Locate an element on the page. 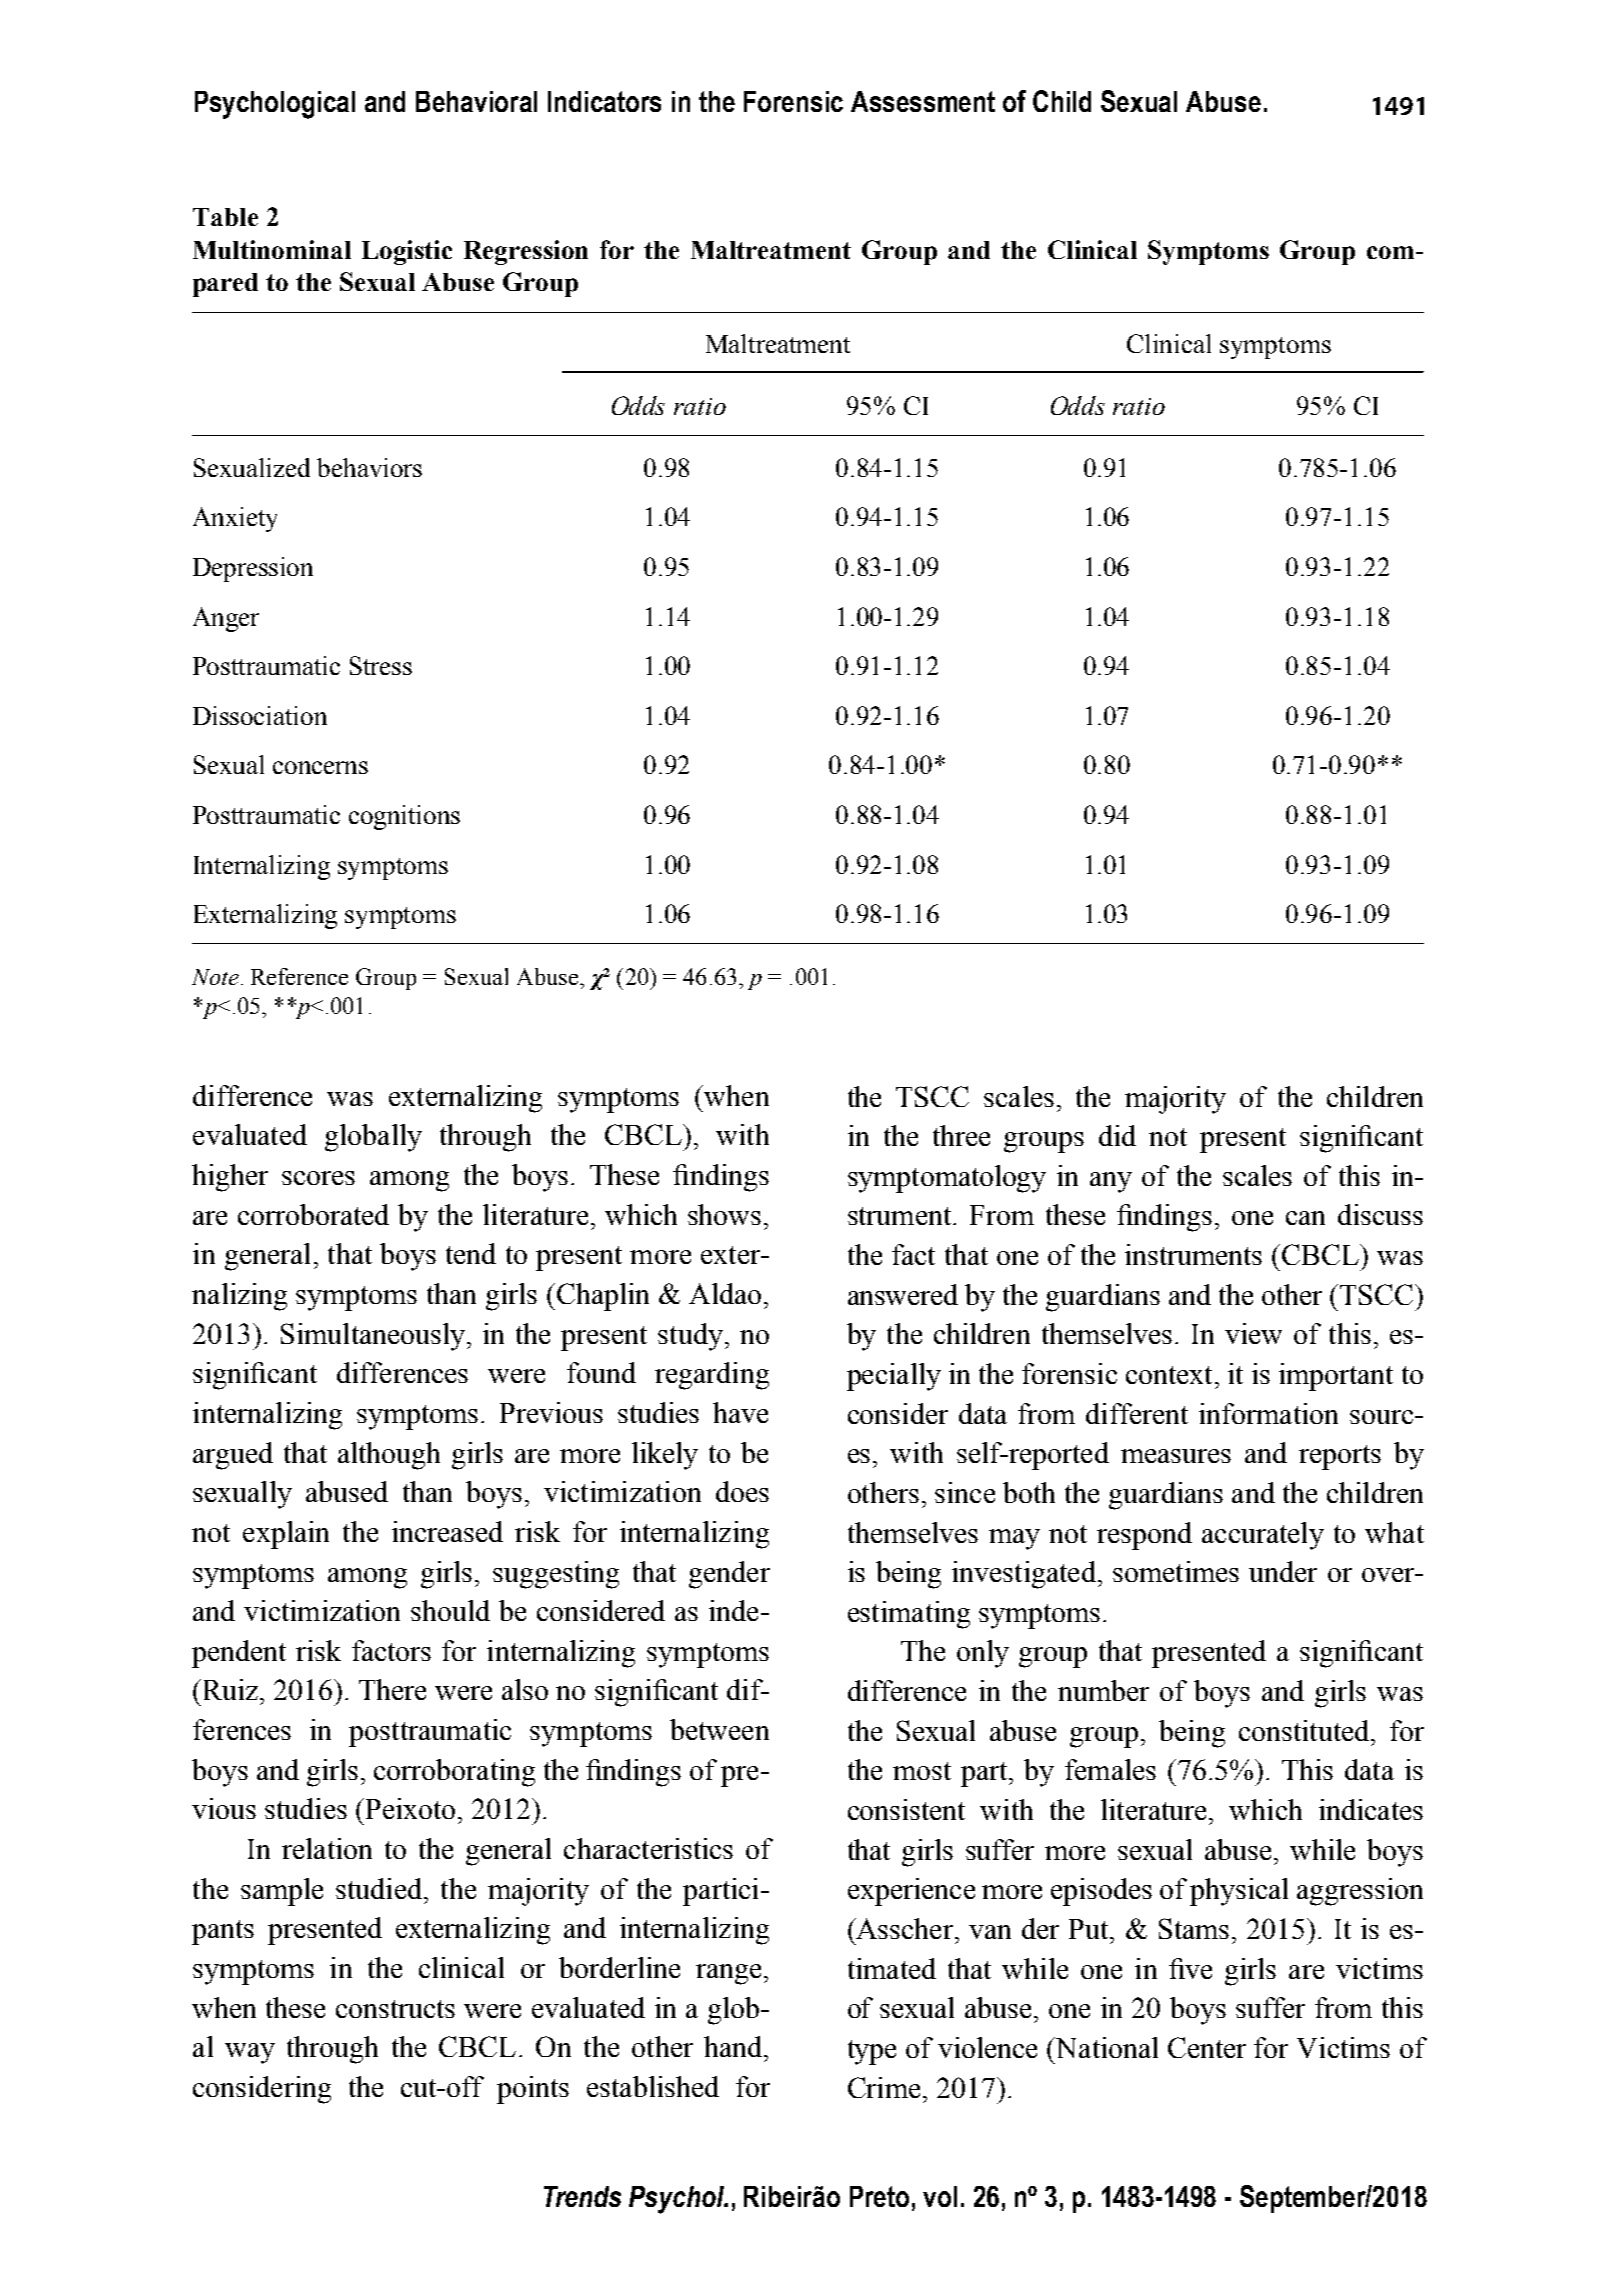 This document has height=2286, width=1616. There is located at coordinates (392, 1689).
